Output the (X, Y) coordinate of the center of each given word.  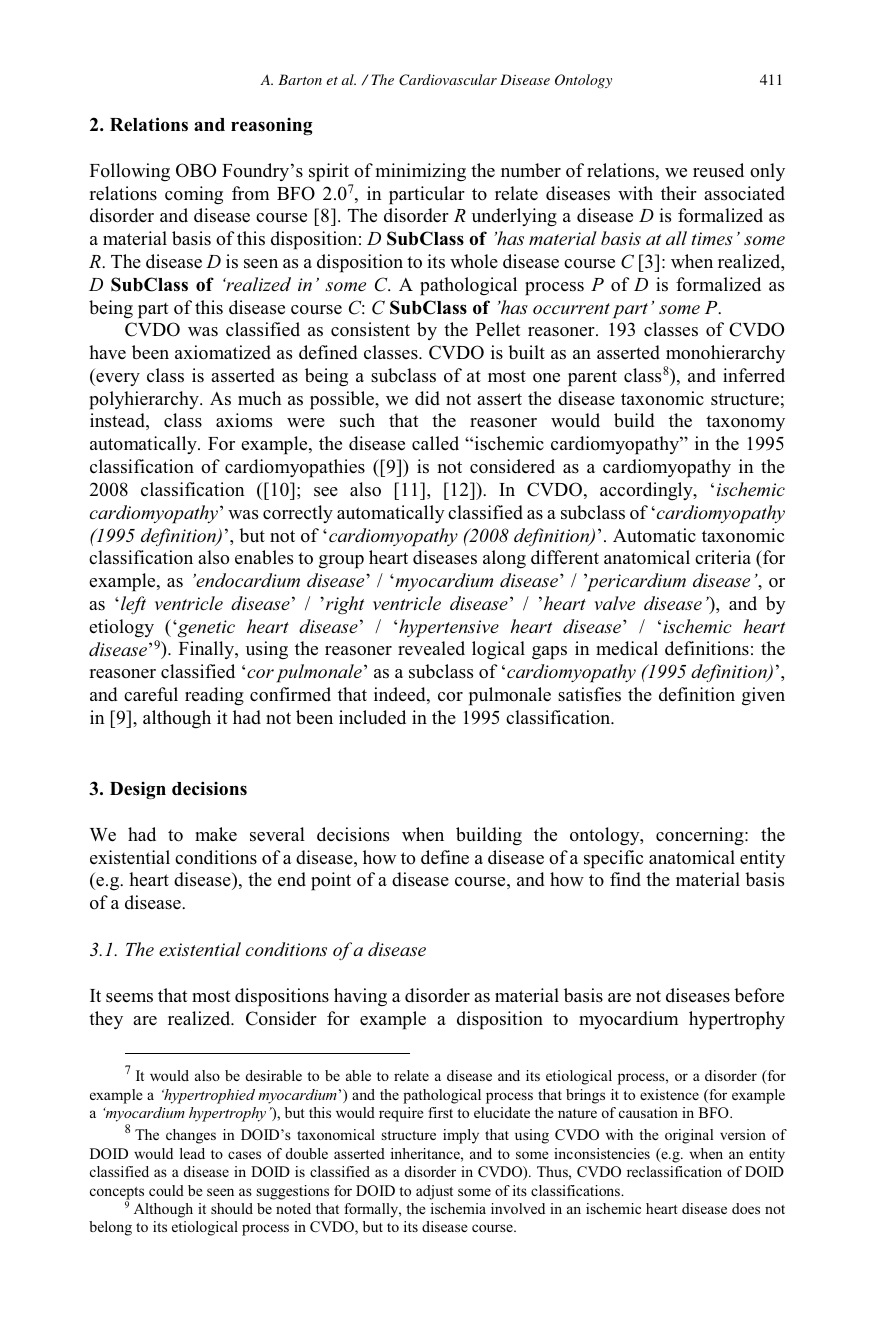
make (216, 834)
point (331, 881)
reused (718, 170)
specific (613, 859)
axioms (244, 420)
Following (130, 172)
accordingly (647, 491)
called (435, 443)
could (166, 1190)
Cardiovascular (448, 80)
